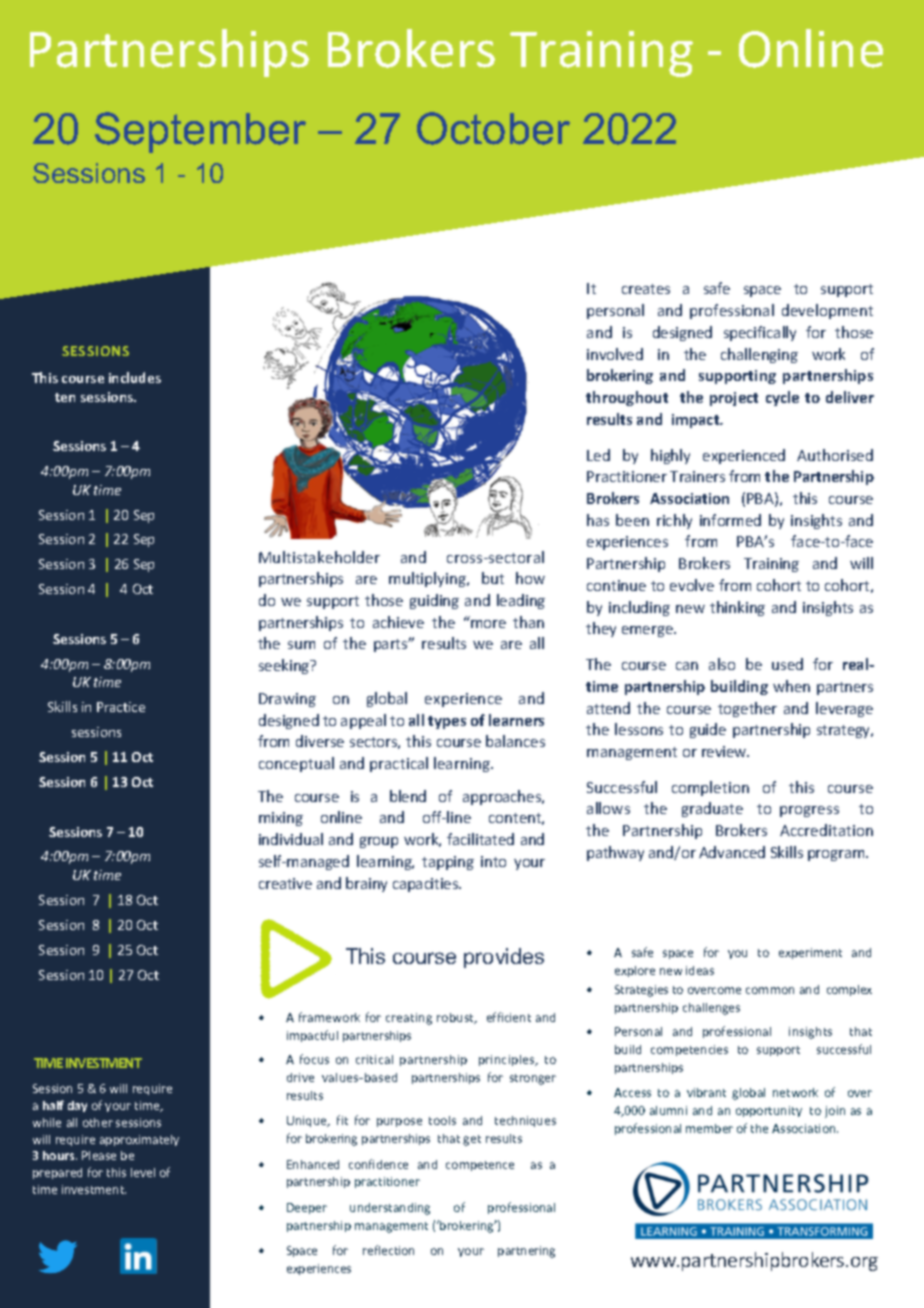  Describe the element at coordinates (493, 128) in the screenshot. I see `October` at that location.
